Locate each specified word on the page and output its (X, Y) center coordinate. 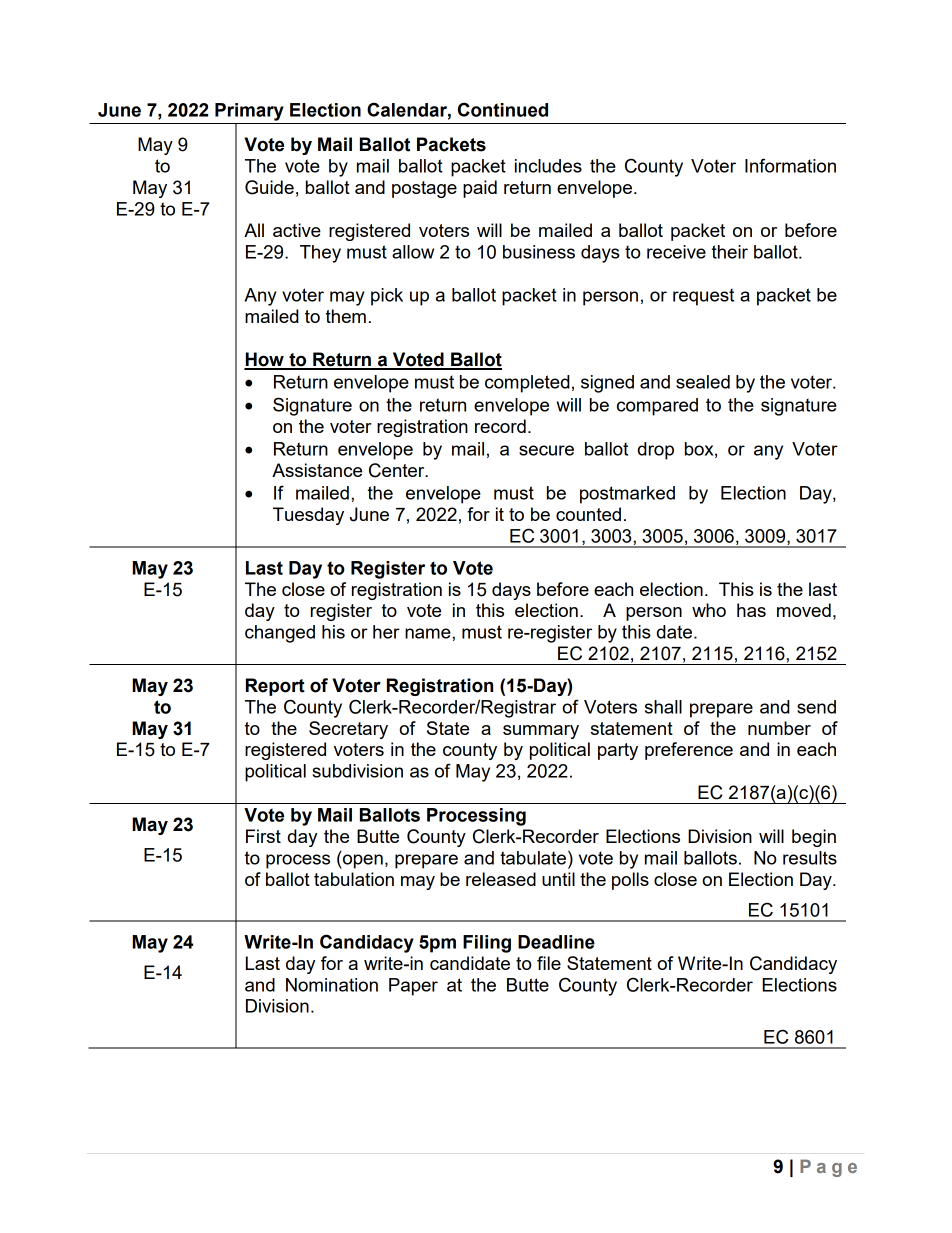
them (346, 316)
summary (541, 732)
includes (548, 166)
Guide (269, 187)
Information (790, 165)
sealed (703, 382)
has (751, 610)
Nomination (332, 985)
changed (280, 634)
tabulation (354, 879)
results (810, 858)
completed (527, 384)
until (558, 879)
